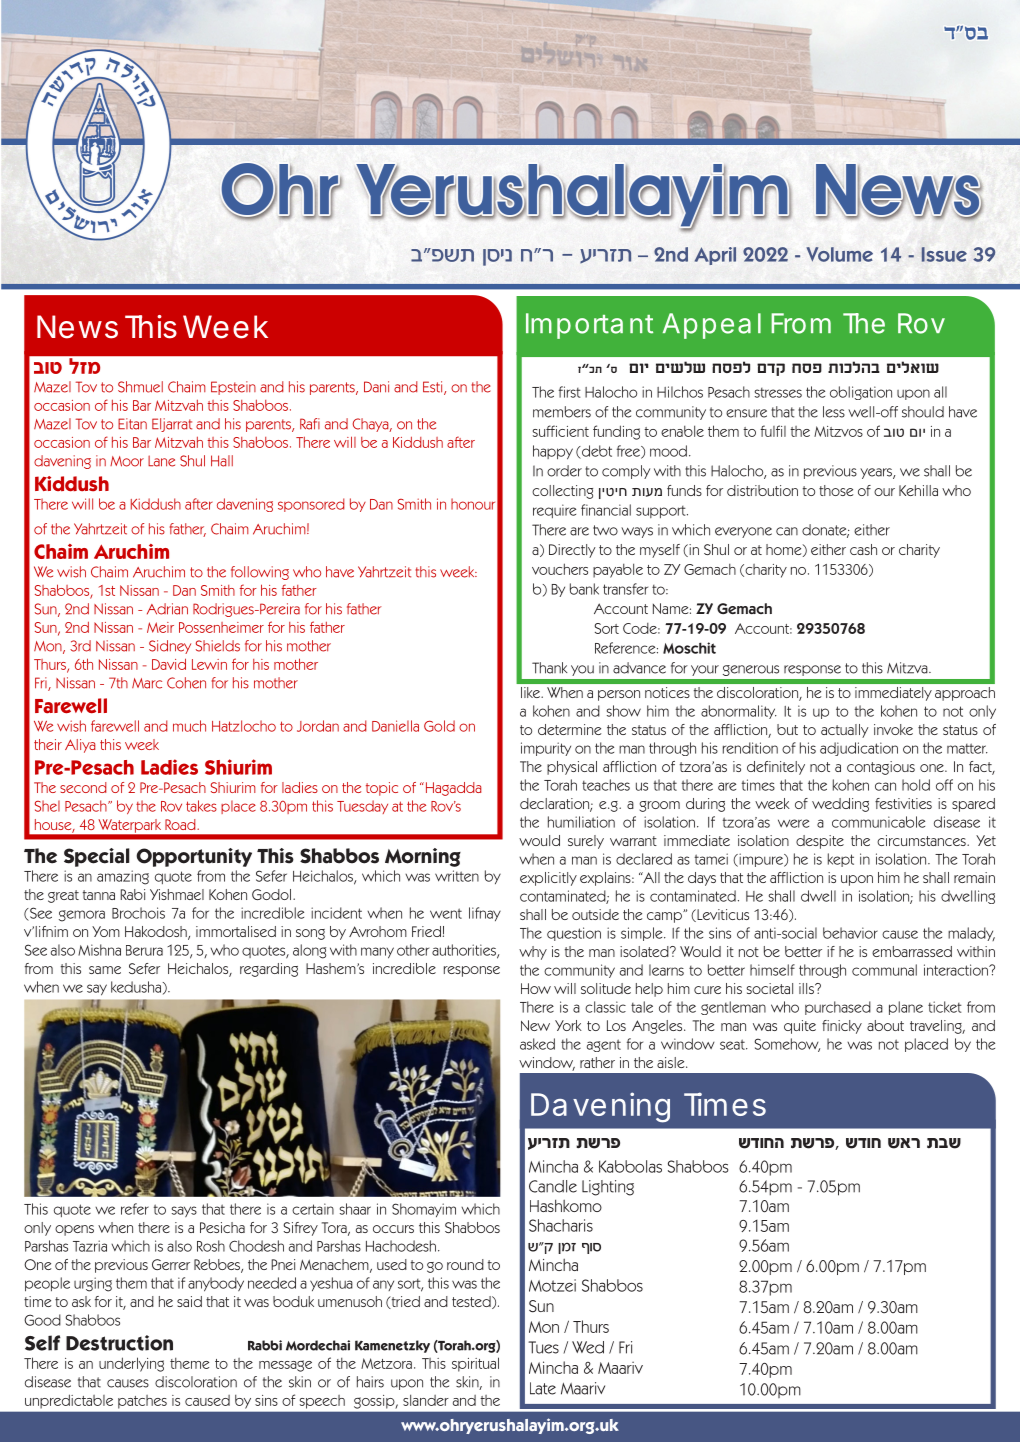 This page has width=1020, height=1442. Describe the element at coordinates (581, 822) in the page. I see `humiliation` at that location.
